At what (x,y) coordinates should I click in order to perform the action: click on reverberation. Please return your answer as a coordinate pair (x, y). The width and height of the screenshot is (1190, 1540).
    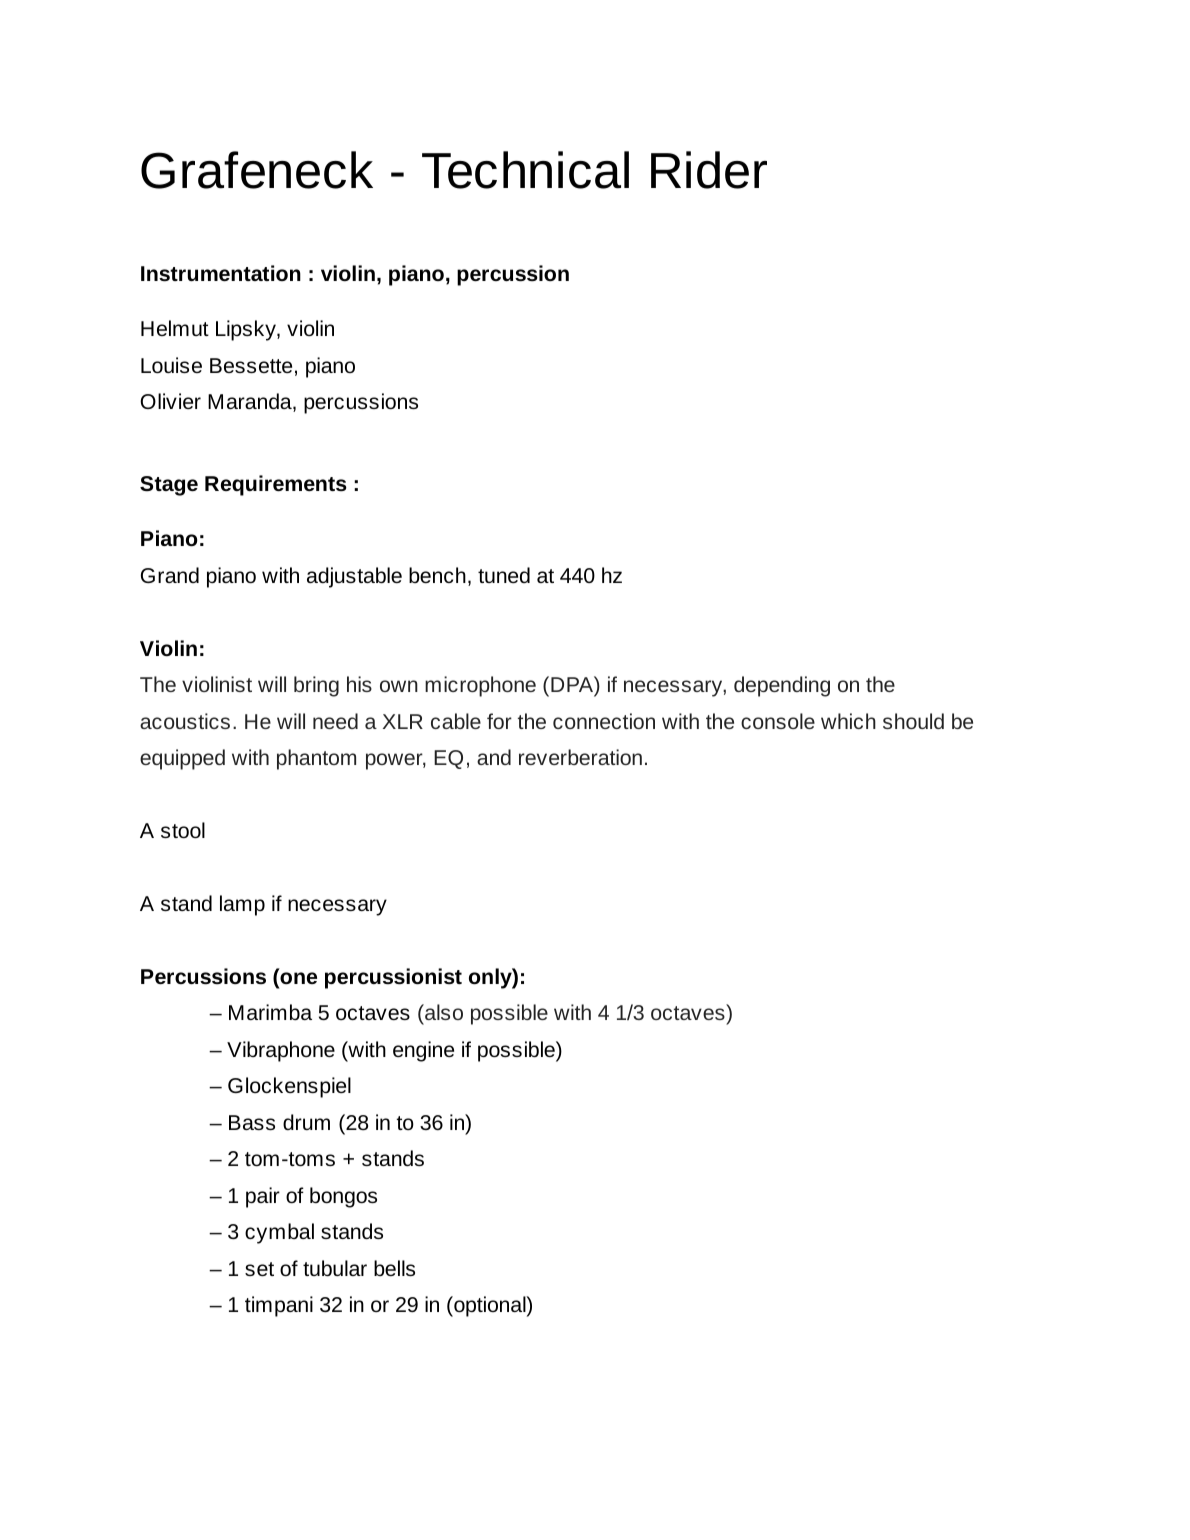
    Looking at the image, I should click on (580, 757).
